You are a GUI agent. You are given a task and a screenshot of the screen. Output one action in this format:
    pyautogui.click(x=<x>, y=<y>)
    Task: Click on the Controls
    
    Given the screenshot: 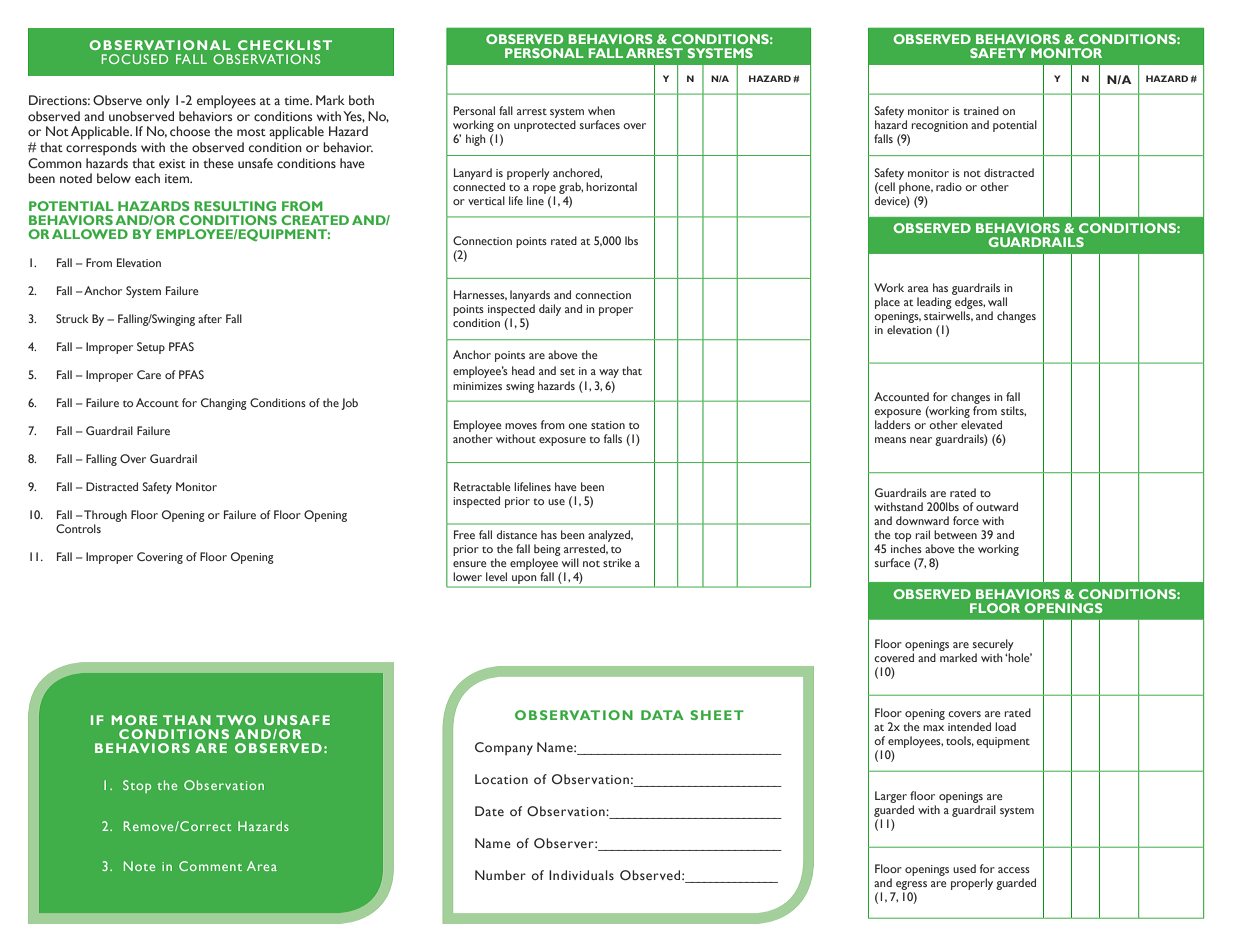 What is the action you would take?
    pyautogui.click(x=78, y=528)
